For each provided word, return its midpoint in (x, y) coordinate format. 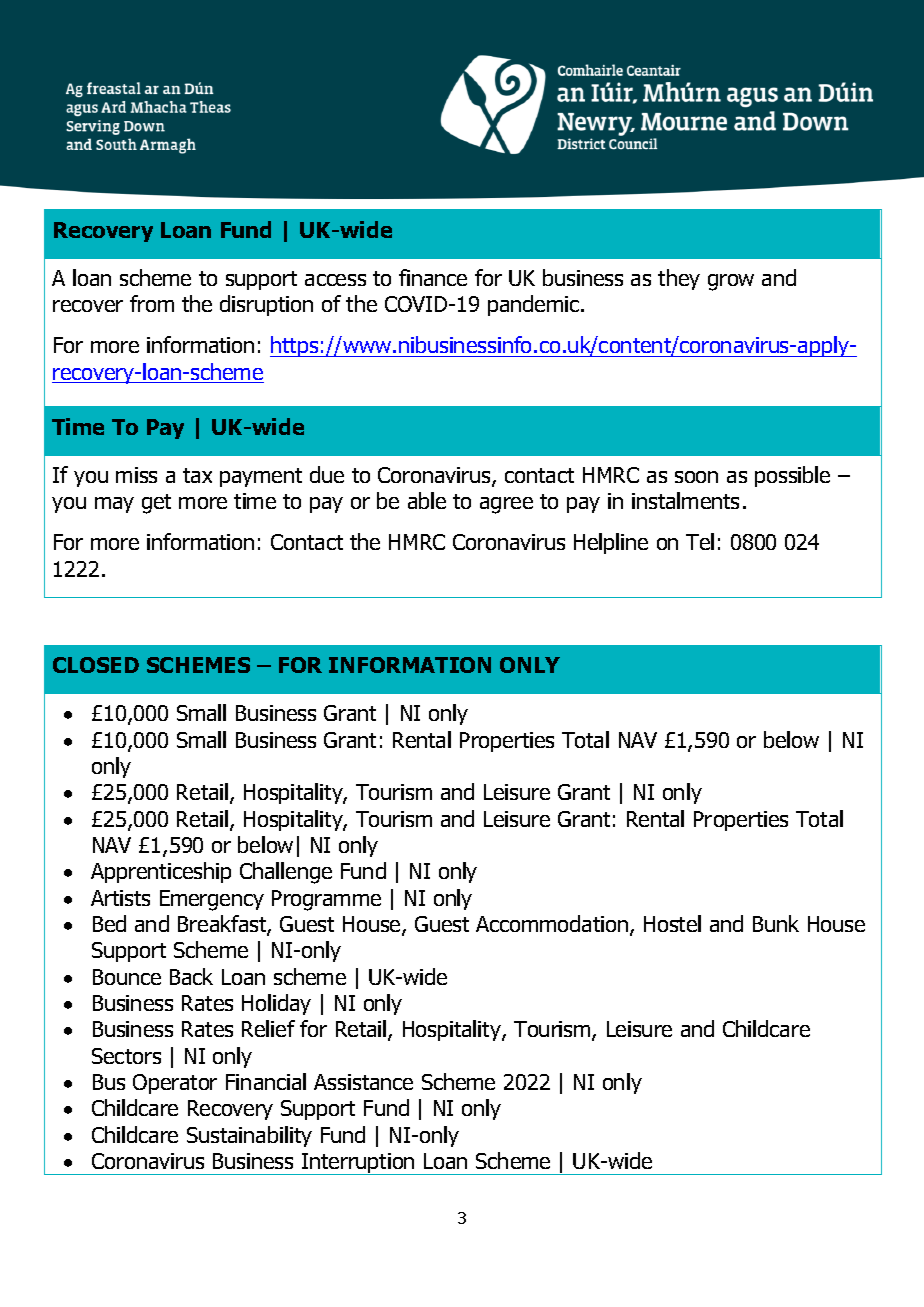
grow (731, 282)
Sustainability (249, 1136)
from (152, 303)
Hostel (672, 923)
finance (433, 277)
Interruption (358, 1164)
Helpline (611, 543)
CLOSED (96, 665)
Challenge (286, 873)
